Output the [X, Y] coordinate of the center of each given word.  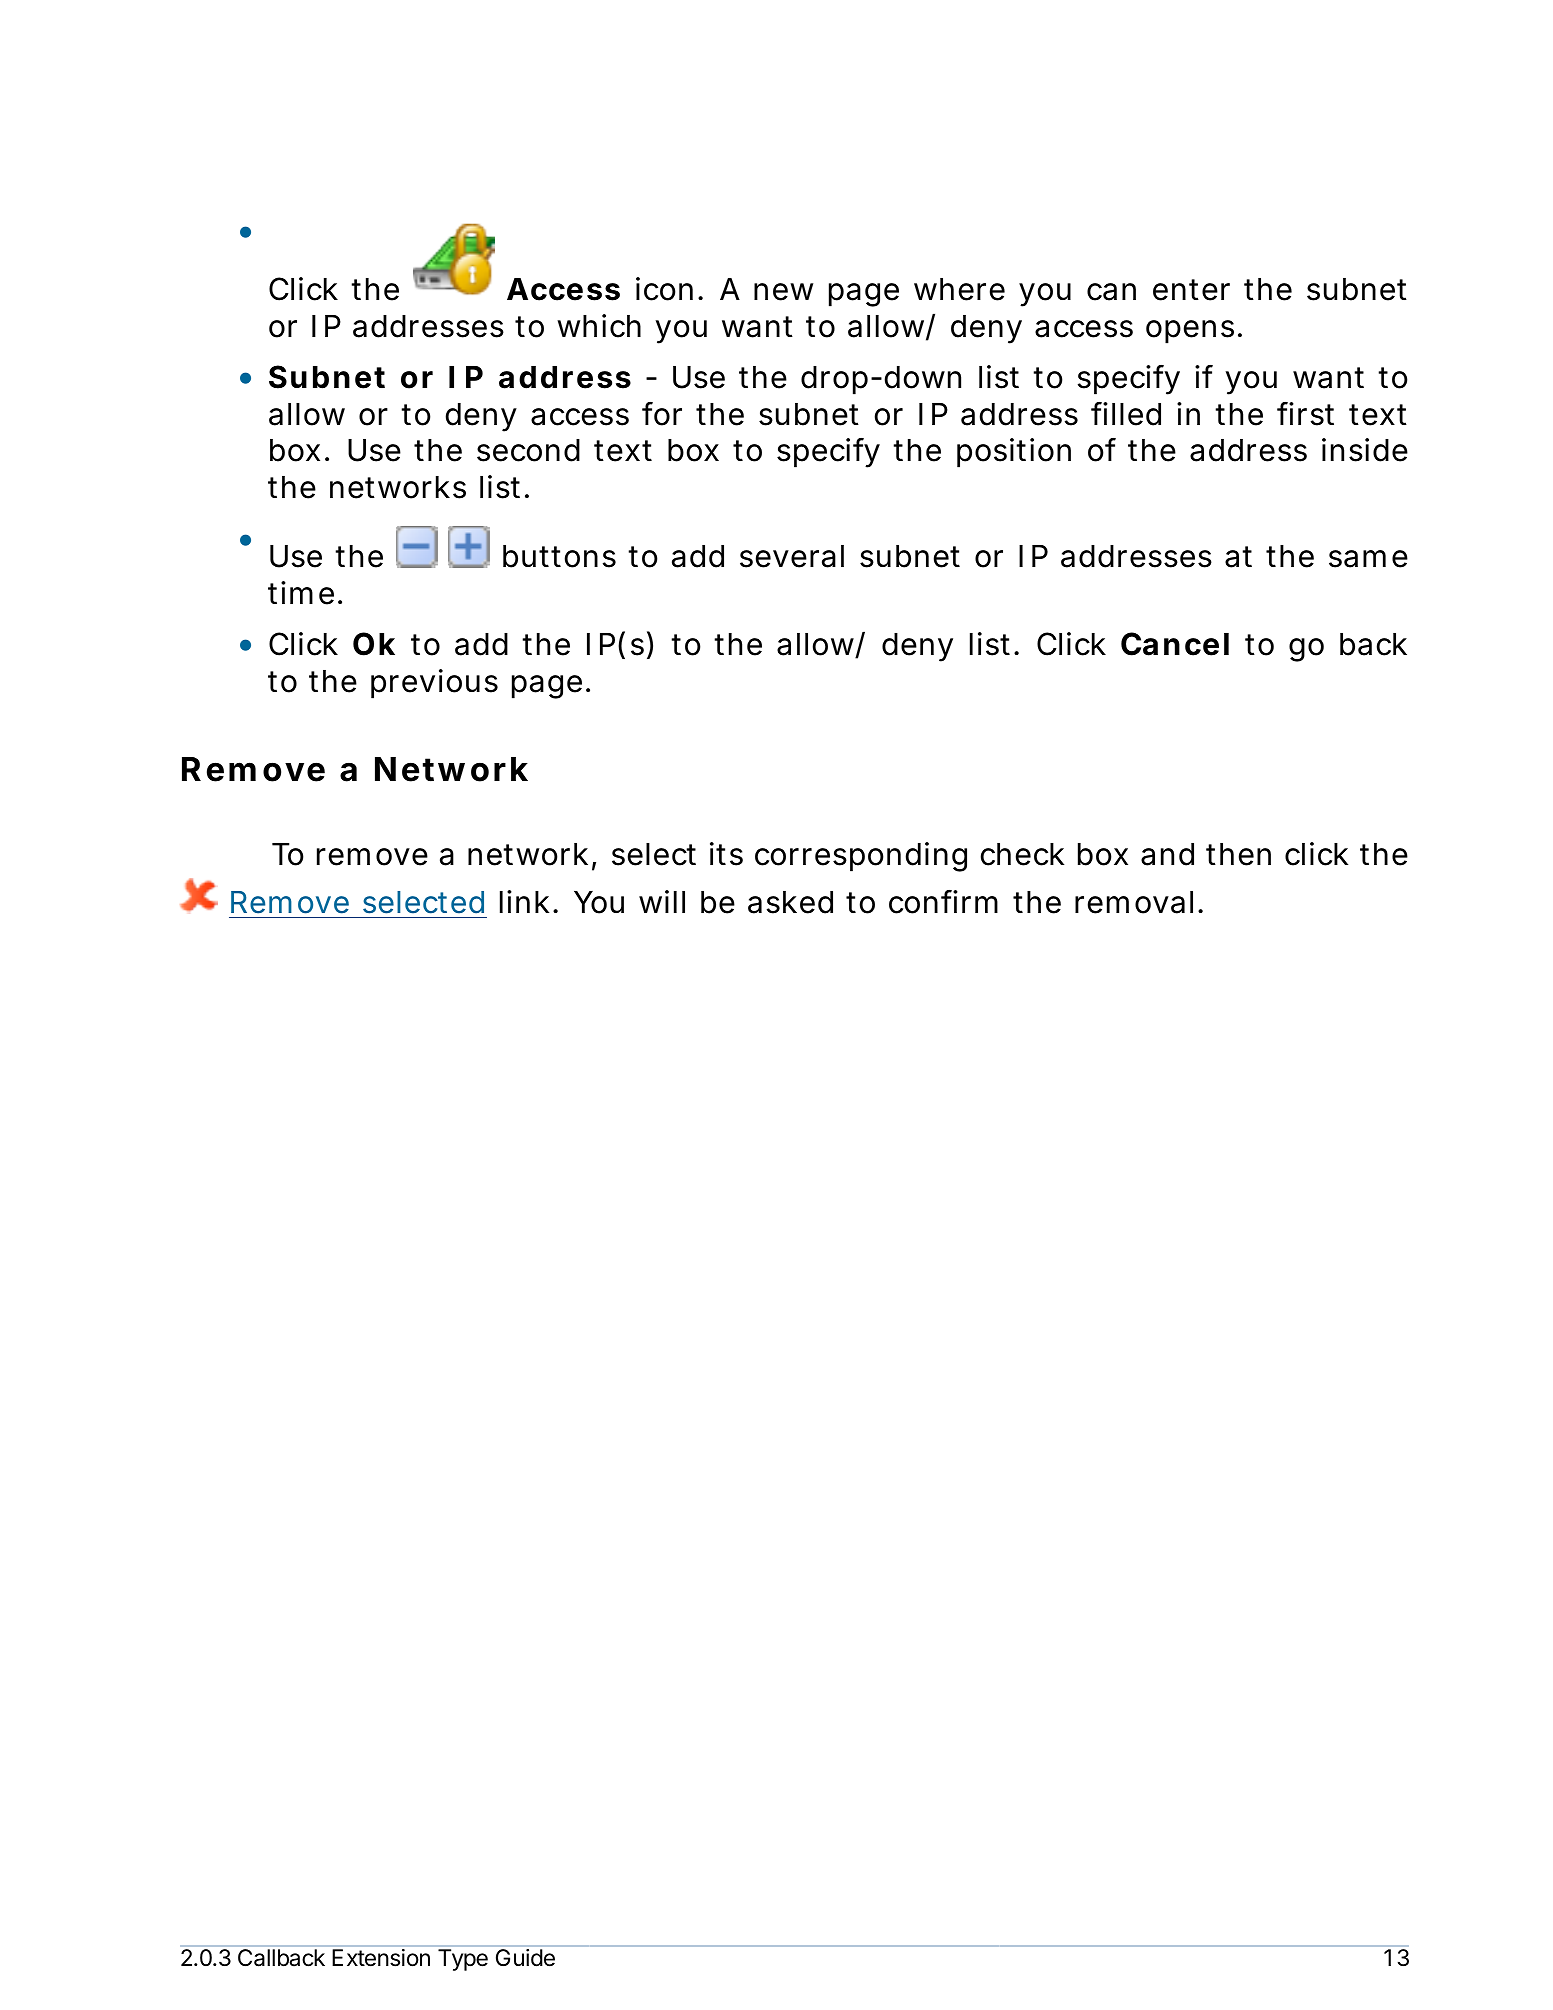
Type [463, 1960]
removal [1134, 902]
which [599, 326]
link [524, 901]
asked [790, 902]
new [783, 292]
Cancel [1175, 644]
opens [1190, 332]
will [662, 901]
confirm [943, 902]
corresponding [861, 857]
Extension [381, 1957]
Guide [525, 1957]
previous [434, 684]
